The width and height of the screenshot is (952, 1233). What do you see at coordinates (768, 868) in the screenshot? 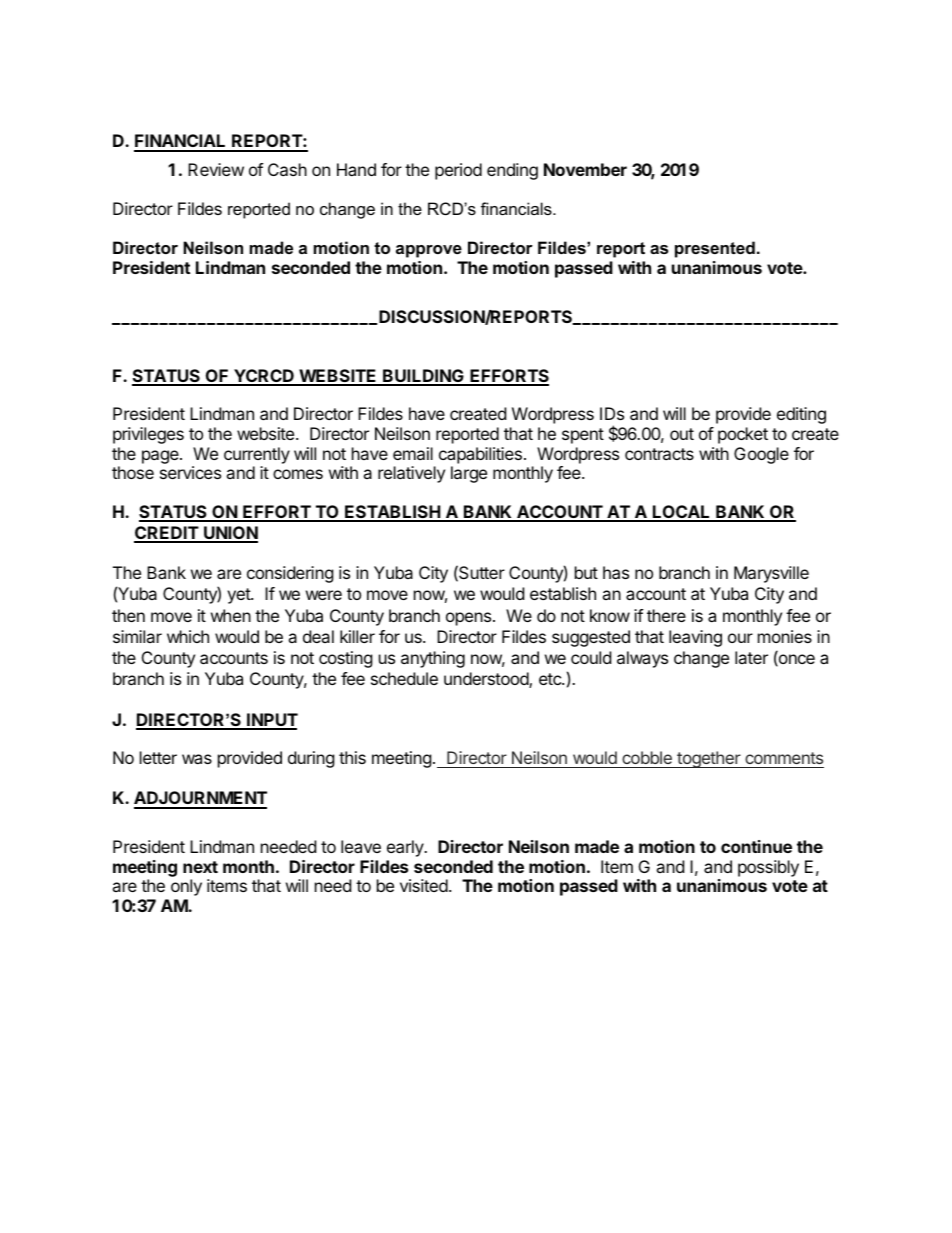
I see `possibly` at bounding box center [768, 868].
